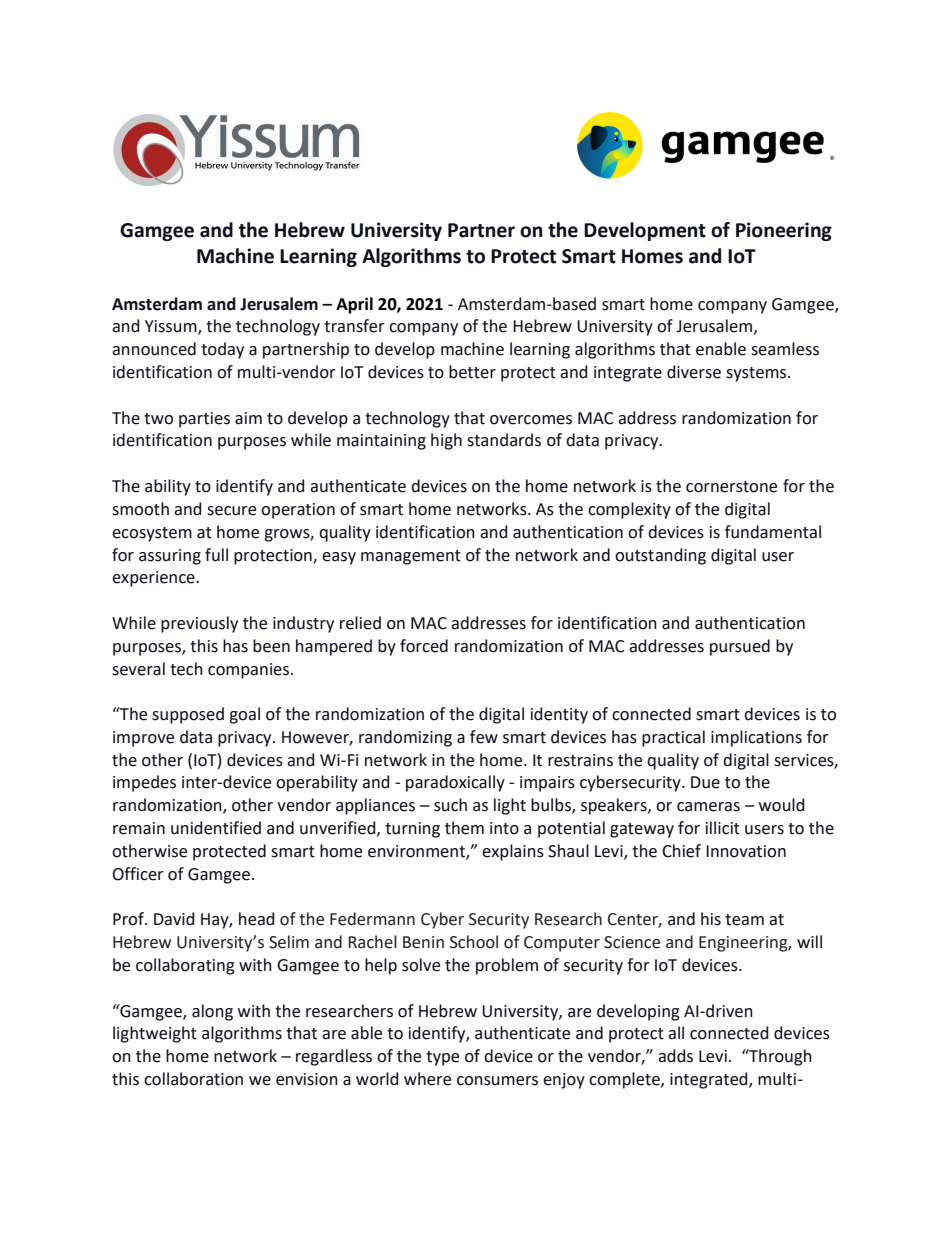  I want to click on type, so click(442, 1058).
